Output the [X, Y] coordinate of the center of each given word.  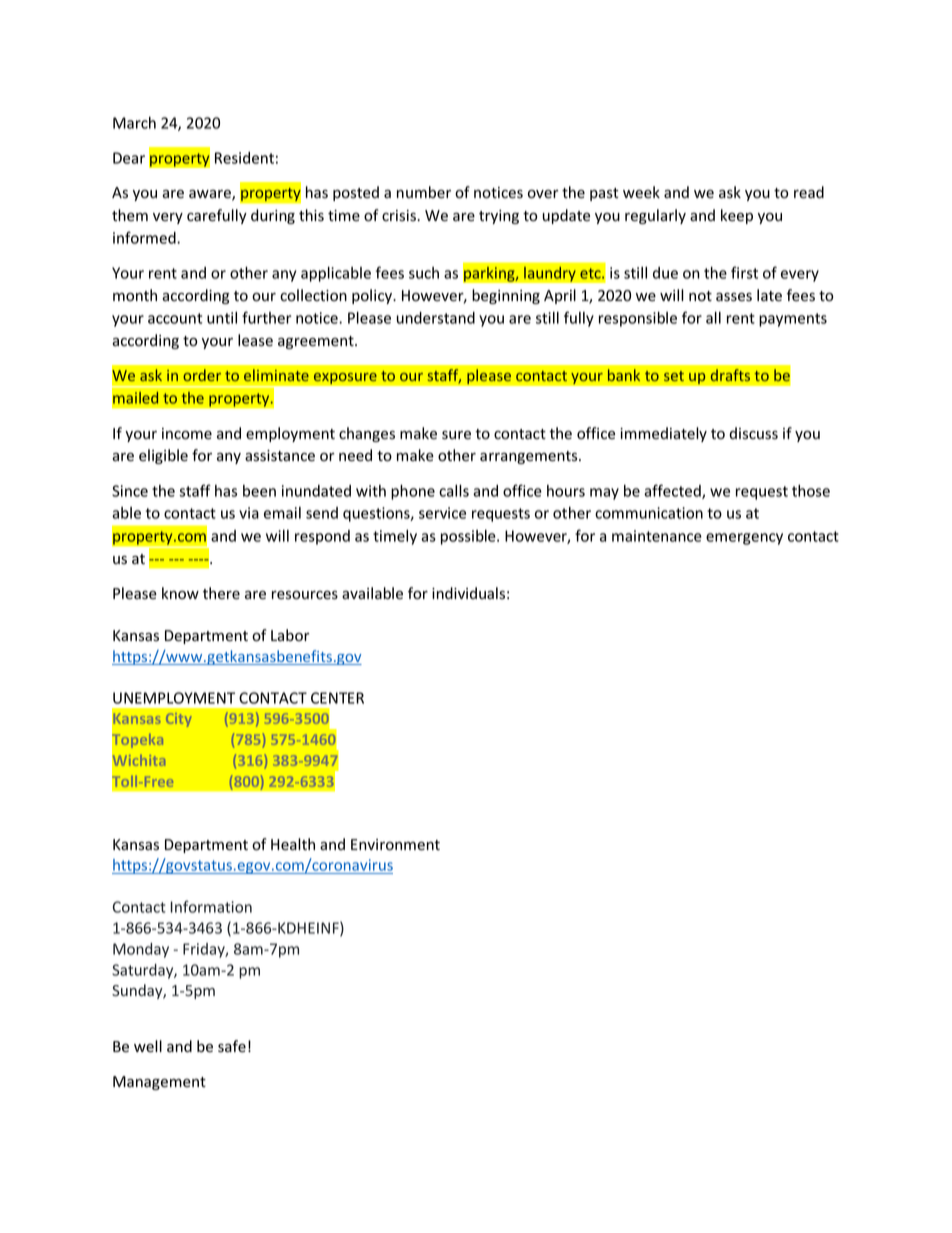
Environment [395, 845]
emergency [744, 539]
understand [436, 318]
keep [737, 216]
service [442, 513]
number [424, 192]
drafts [730, 375]
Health [293, 844]
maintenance [657, 536]
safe [232, 1046]
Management [159, 1083]
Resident [244, 158]
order [202, 375]
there [221, 593]
